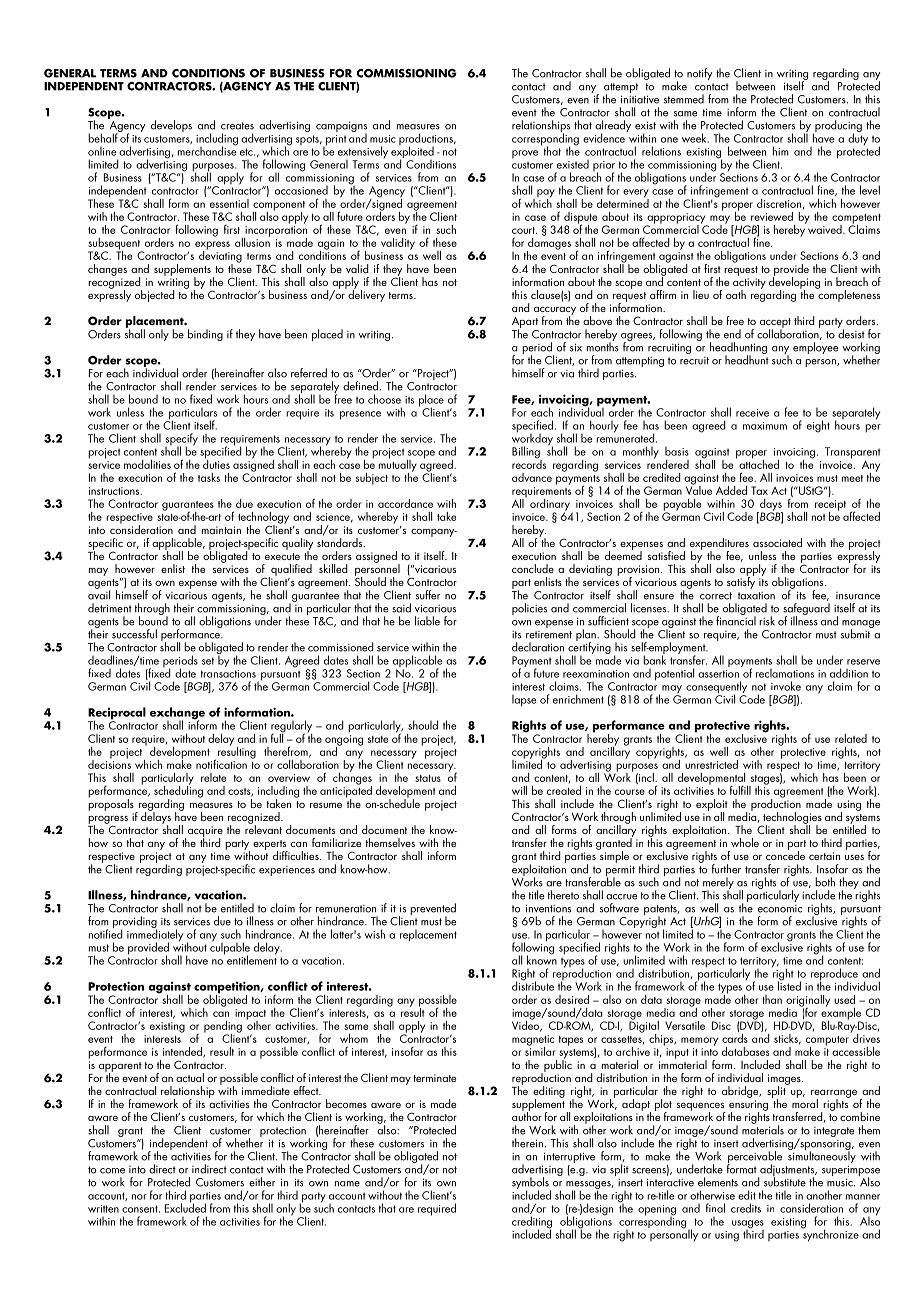 The width and height of the screenshot is (924, 1308). I want to click on producing, so click(837, 127).
